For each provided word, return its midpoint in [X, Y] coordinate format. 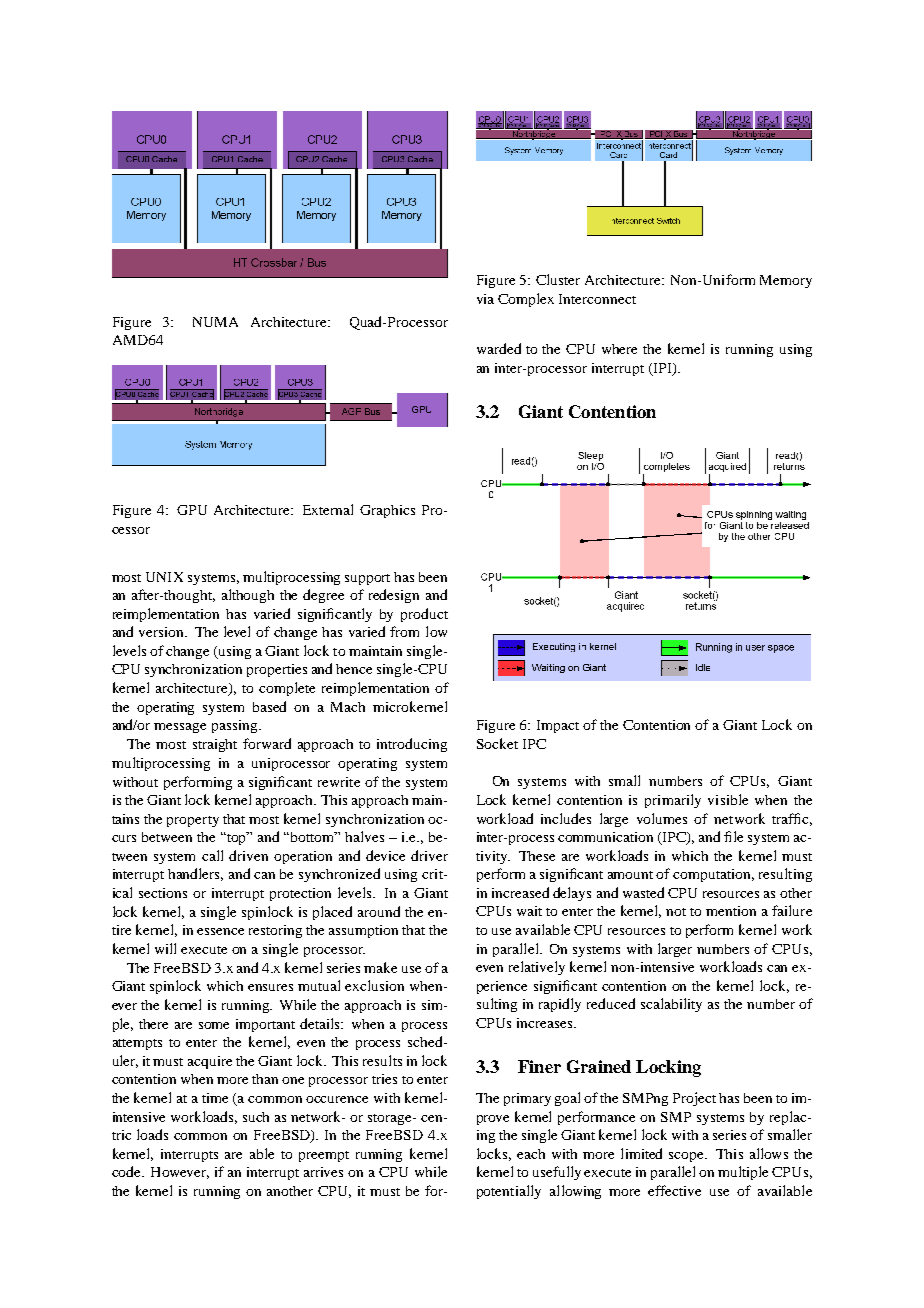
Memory [786, 281]
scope [687, 1157]
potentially [509, 1192]
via [485, 299]
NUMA [215, 322]
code [127, 1171]
